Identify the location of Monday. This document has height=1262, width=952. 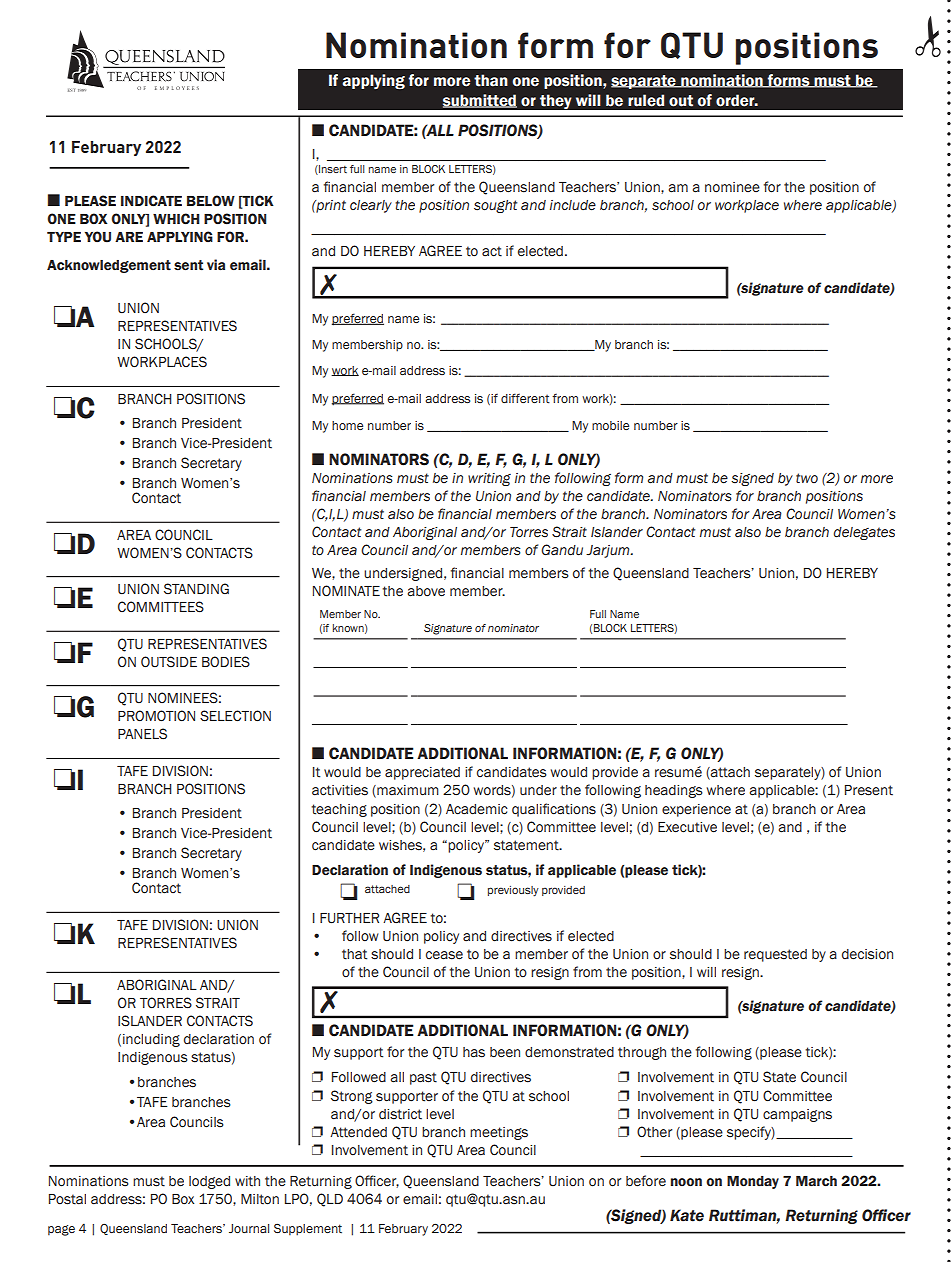
(753, 1182).
